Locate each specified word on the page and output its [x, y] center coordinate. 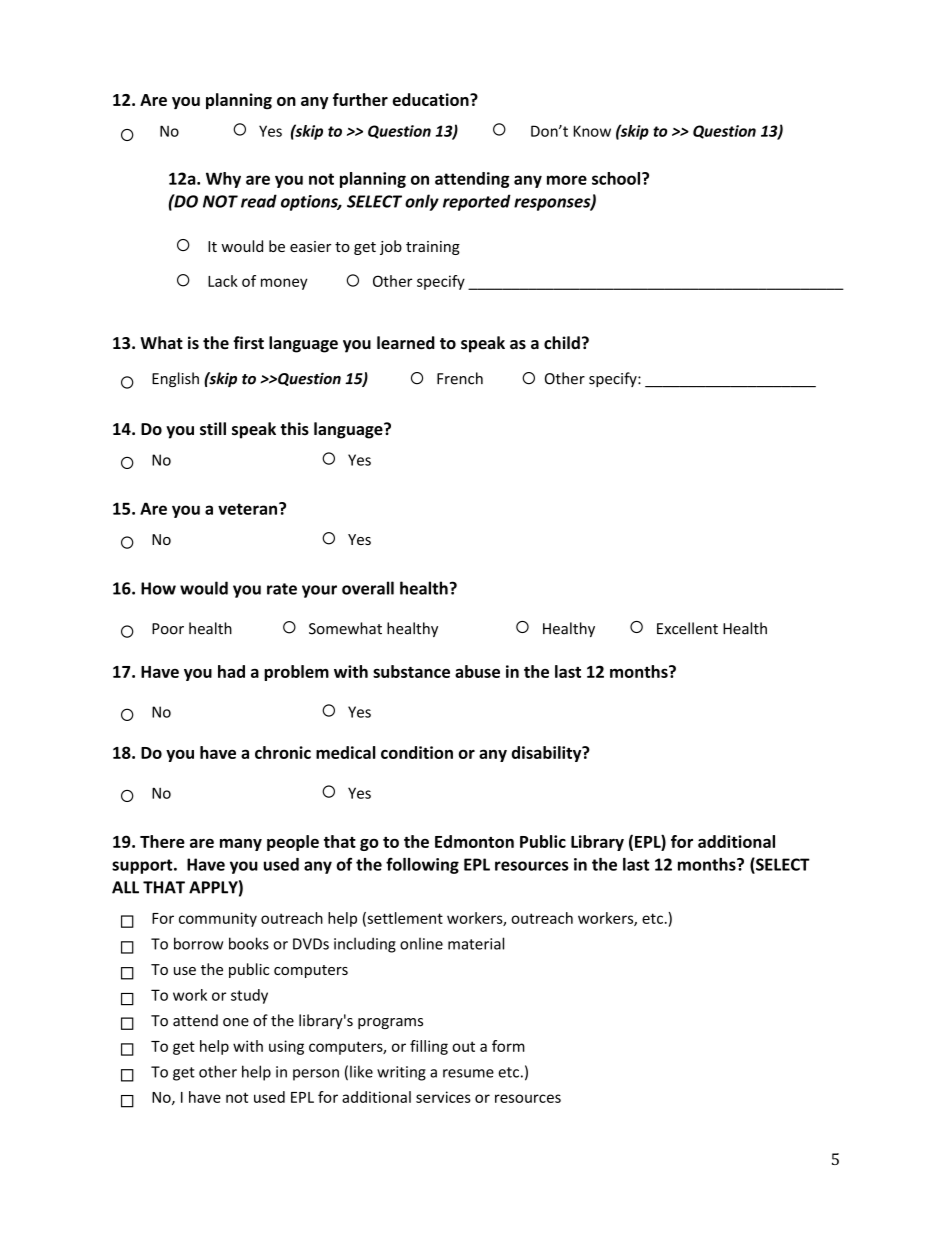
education [432, 99]
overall [368, 588]
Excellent [687, 628]
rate [282, 589]
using [286, 1047]
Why [223, 180]
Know [592, 131]
